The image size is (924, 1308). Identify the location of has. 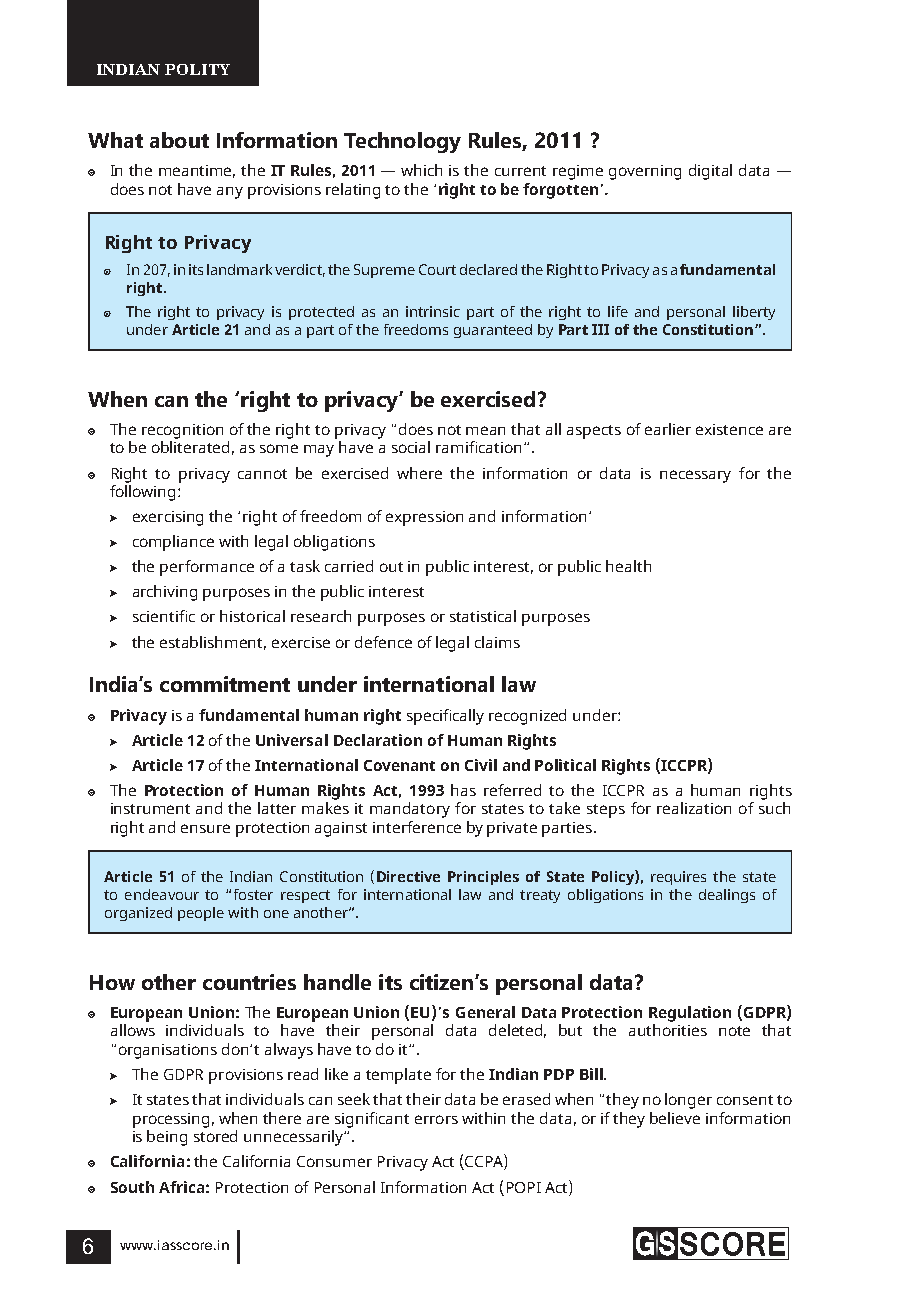
(463, 790).
